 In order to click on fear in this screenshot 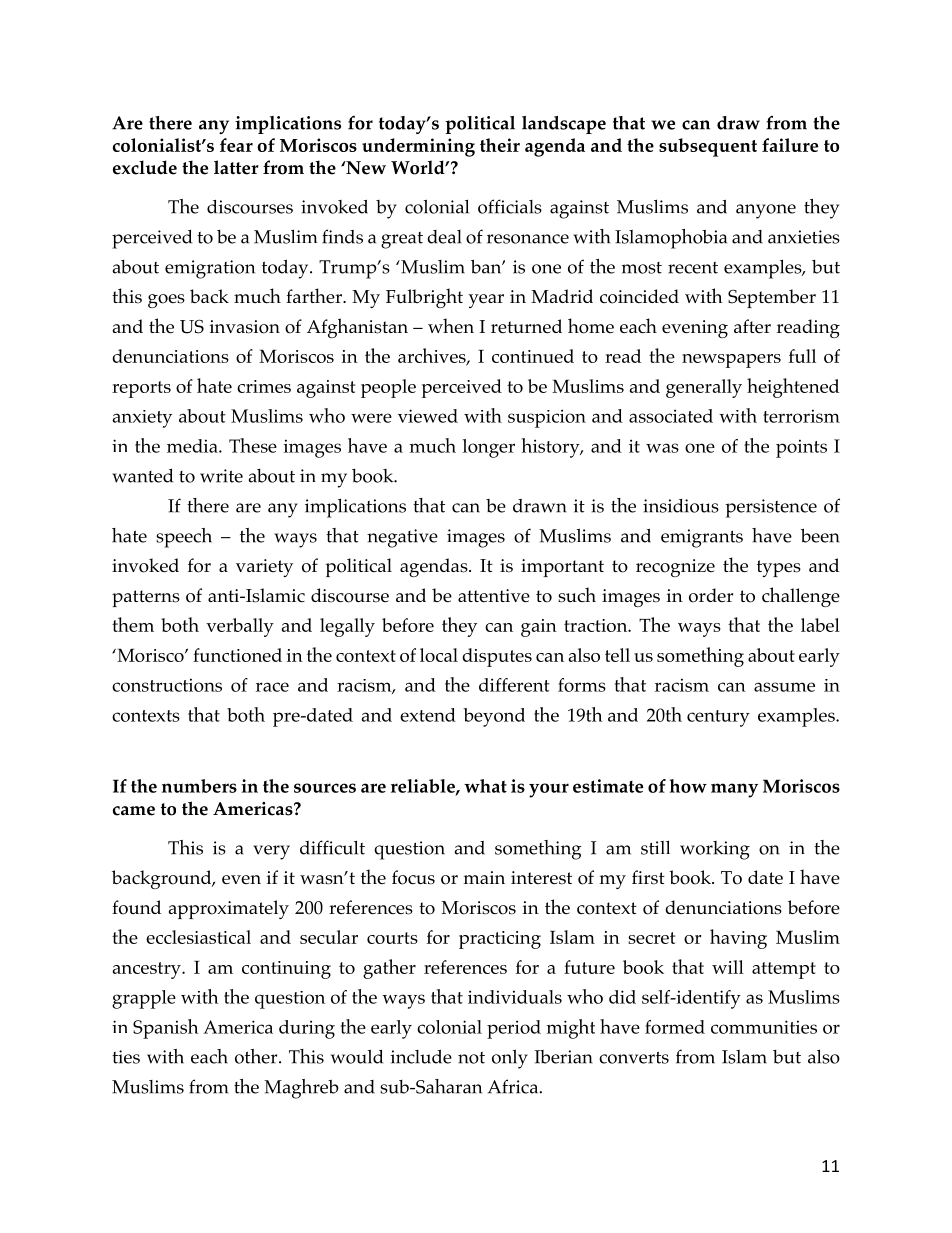, I will do `click(236, 145)`.
